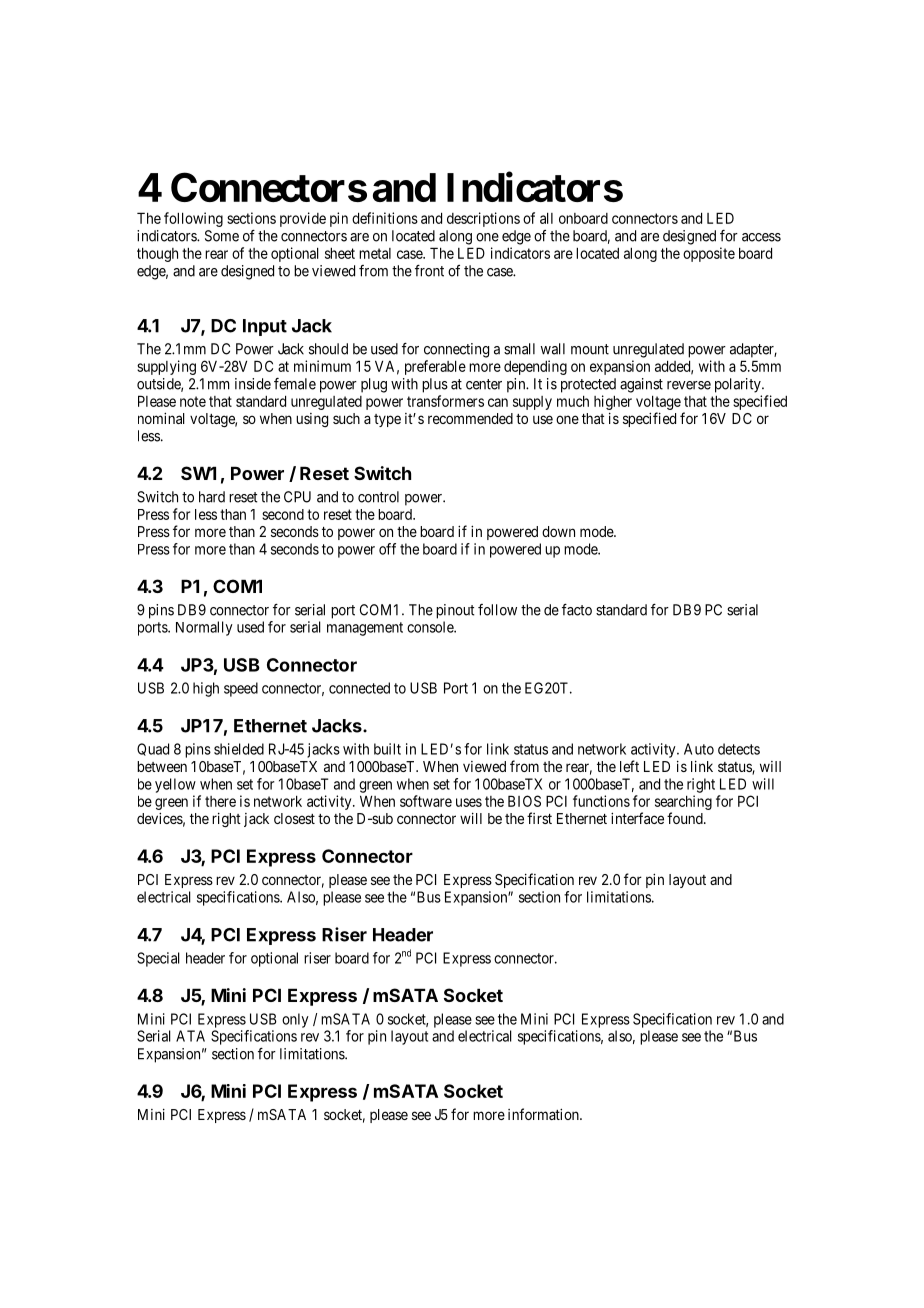  What do you see at coordinates (387, 549) in the screenshot?
I see `off` at bounding box center [387, 549].
